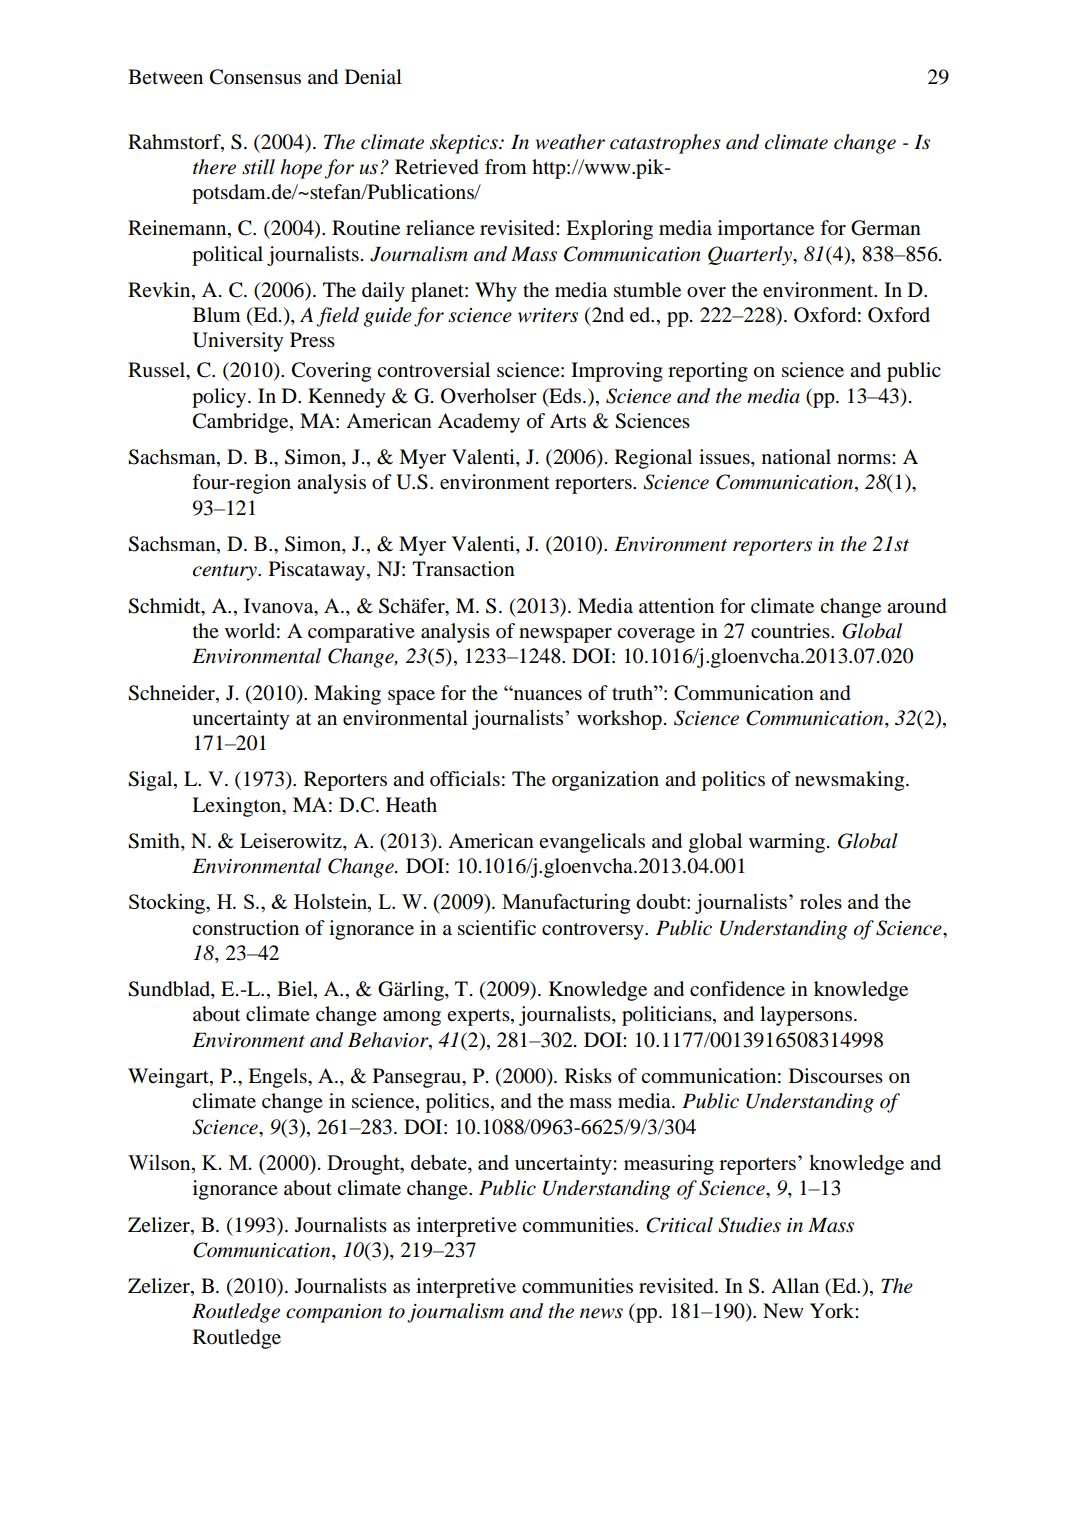  What do you see at coordinates (619, 720) in the screenshot?
I see `workshop` at bounding box center [619, 720].
